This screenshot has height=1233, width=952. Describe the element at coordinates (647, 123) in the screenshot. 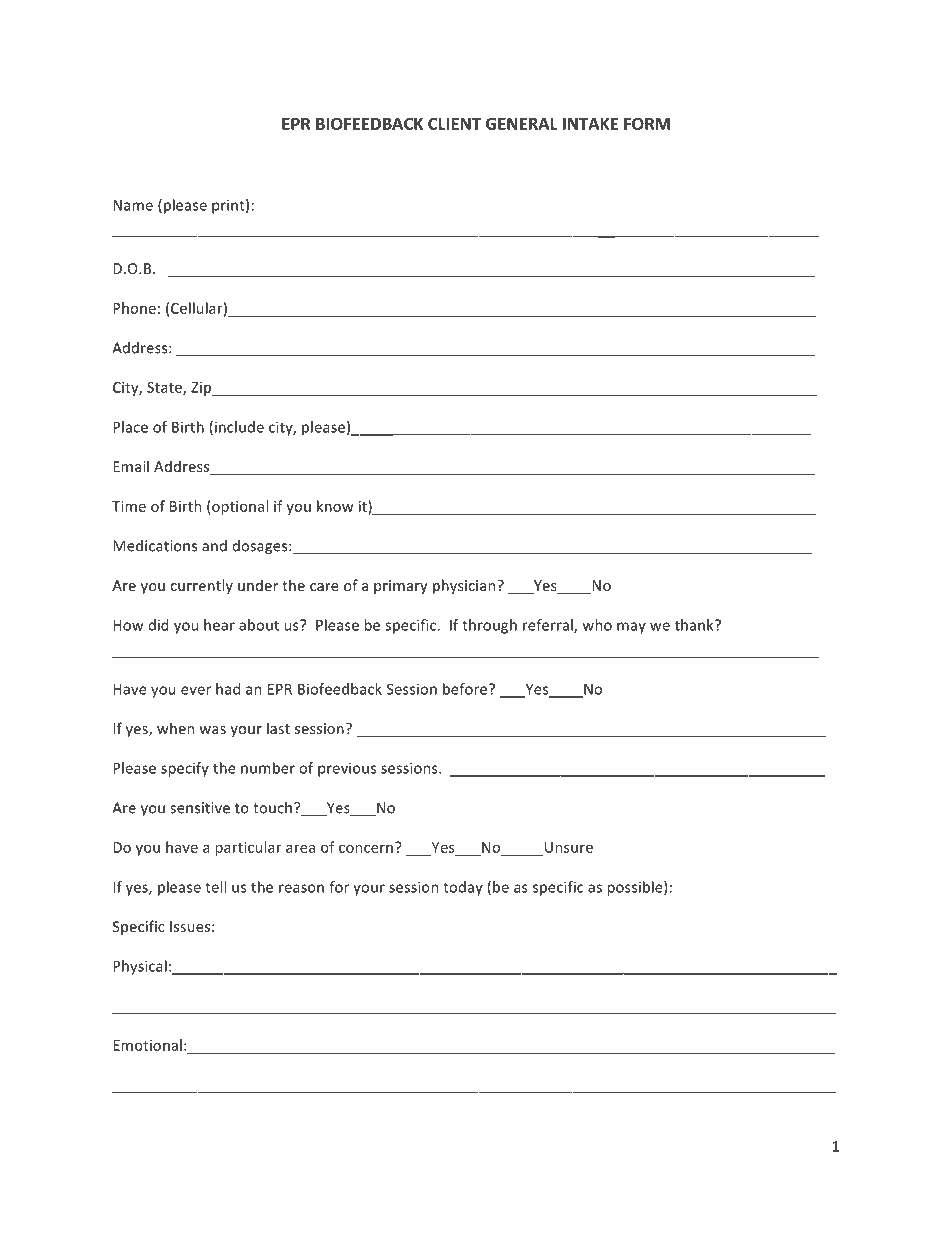

I see `FORM` at that location.
